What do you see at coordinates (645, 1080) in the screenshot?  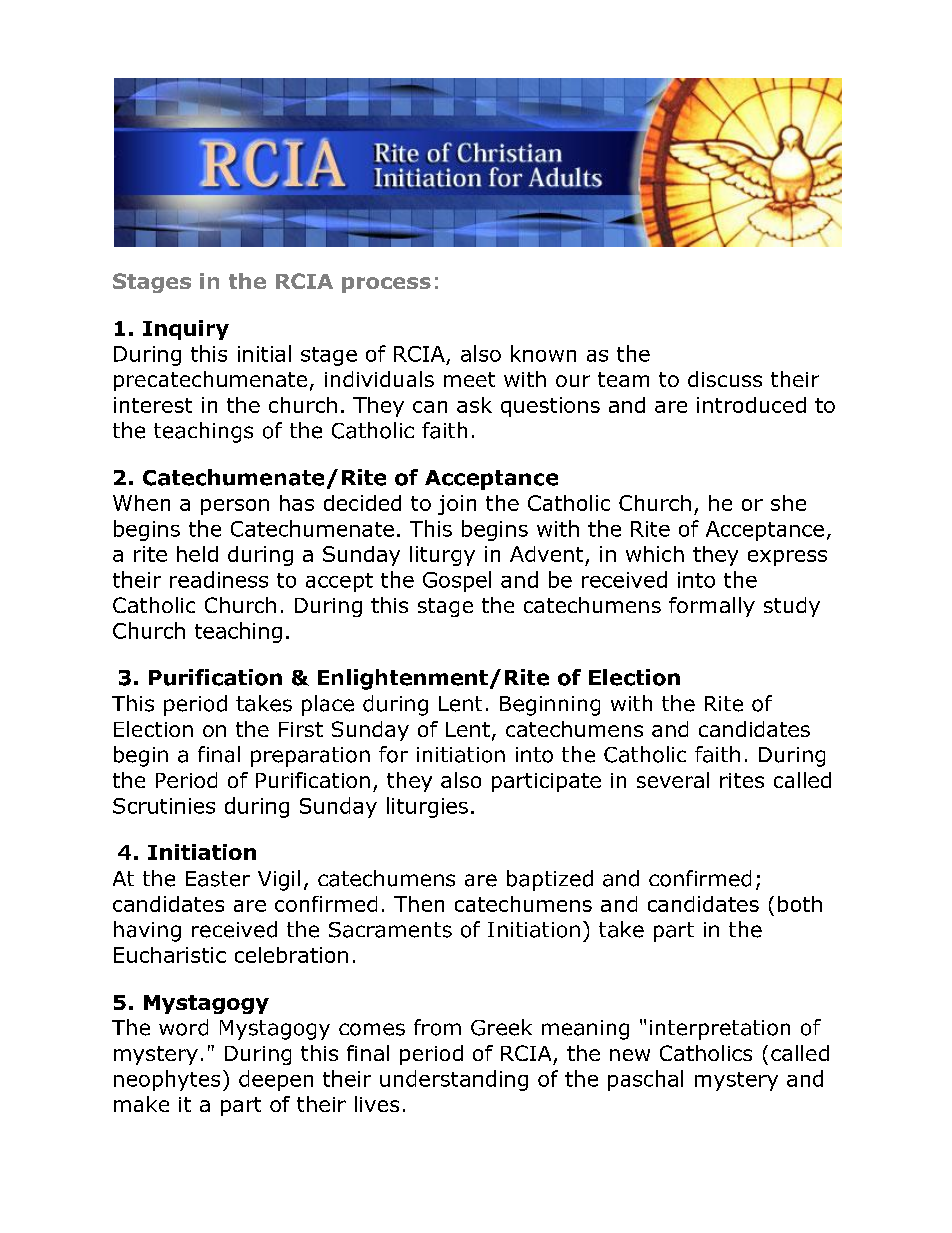 I see `paschal` at bounding box center [645, 1080].
